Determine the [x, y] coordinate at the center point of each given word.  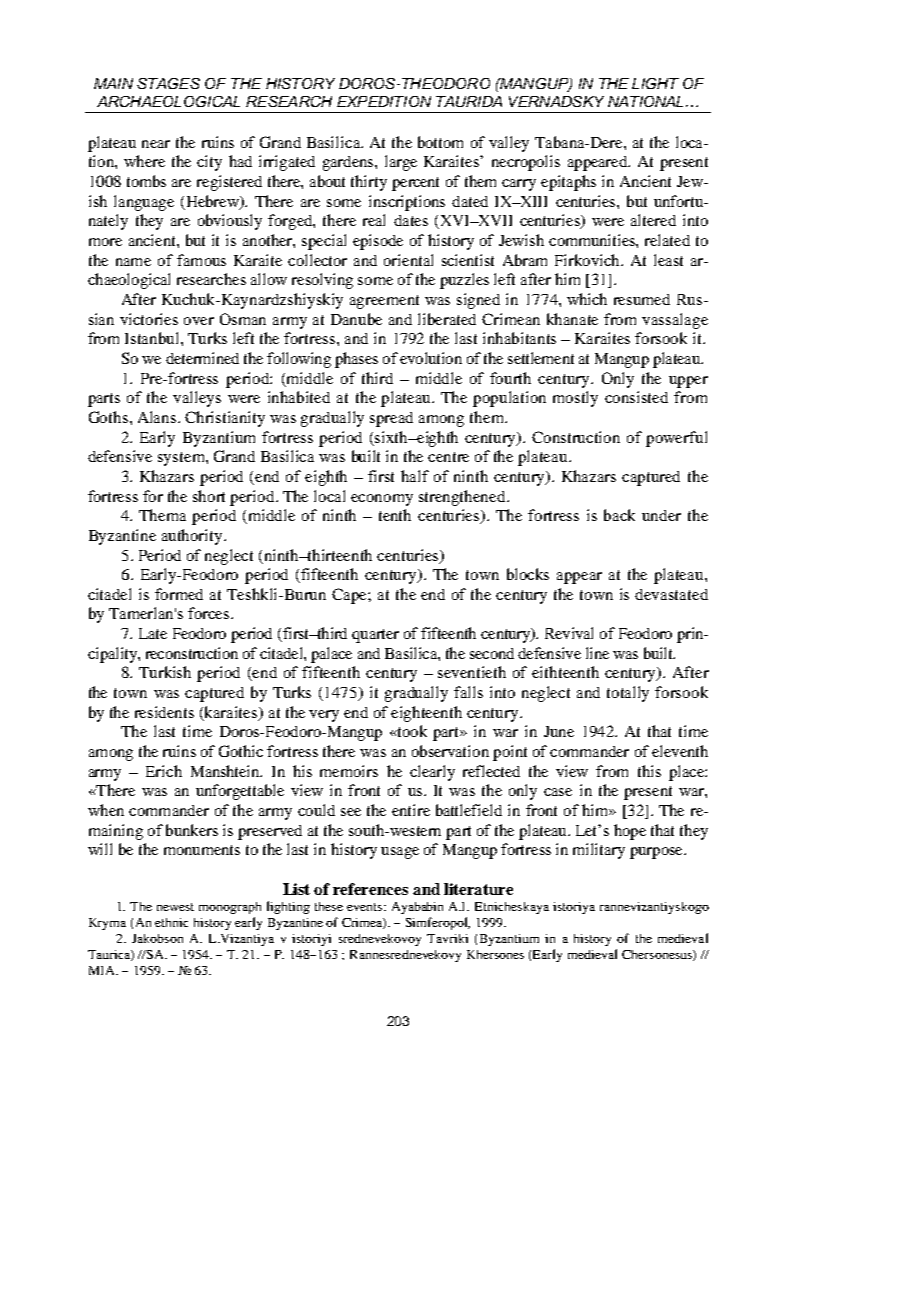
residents [164, 712]
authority [193, 537]
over [199, 321]
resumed [642, 299]
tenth [395, 515]
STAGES [168, 83]
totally [628, 694]
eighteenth [426, 714]
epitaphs [568, 183]
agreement [384, 302]
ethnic [171, 922]
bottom [440, 142]
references [370, 889]
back [619, 515]
